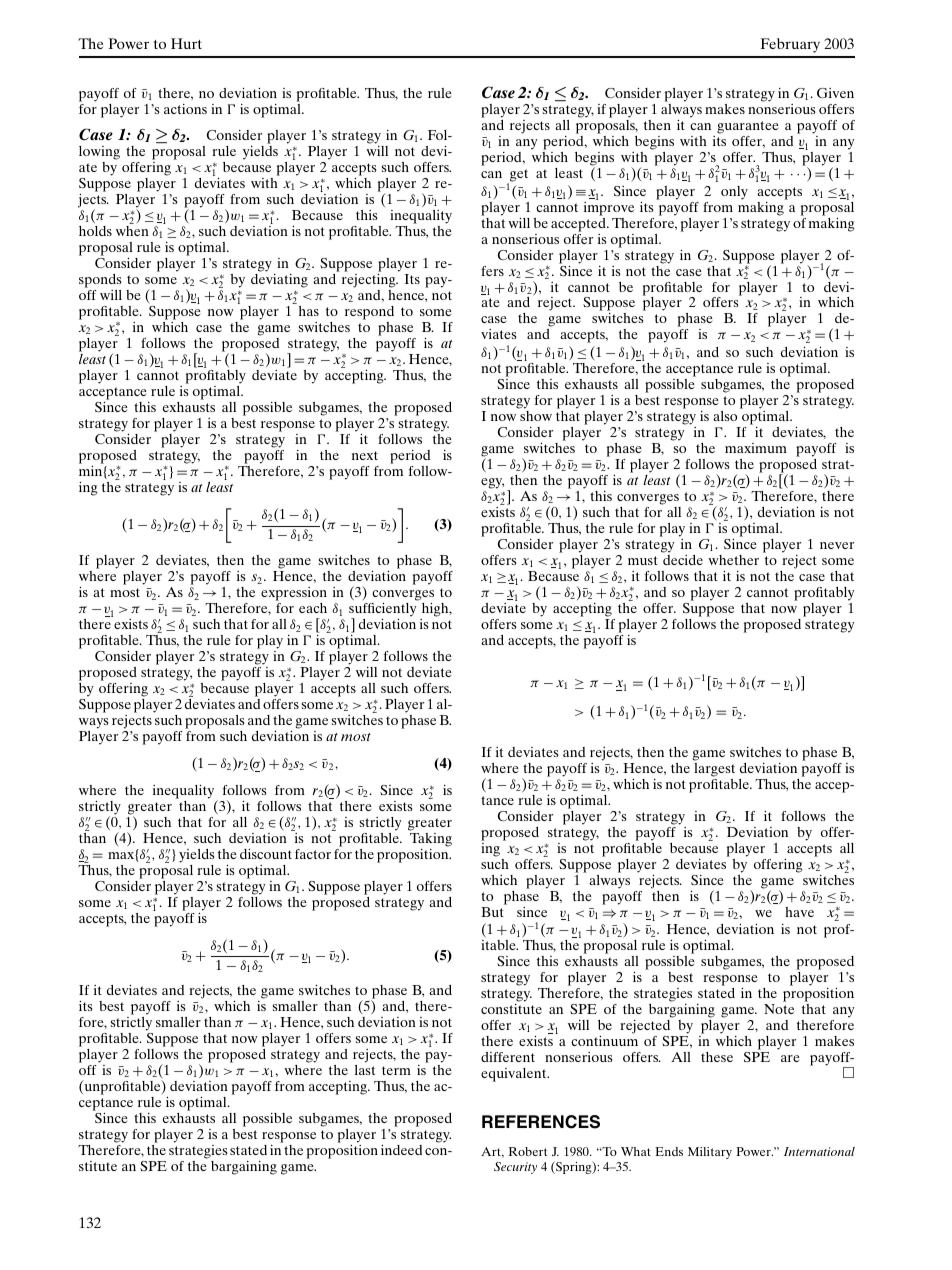 This screenshot has height=1270, width=952. What do you see at coordinates (518, 176) in the screenshot?
I see `get` at bounding box center [518, 176].
